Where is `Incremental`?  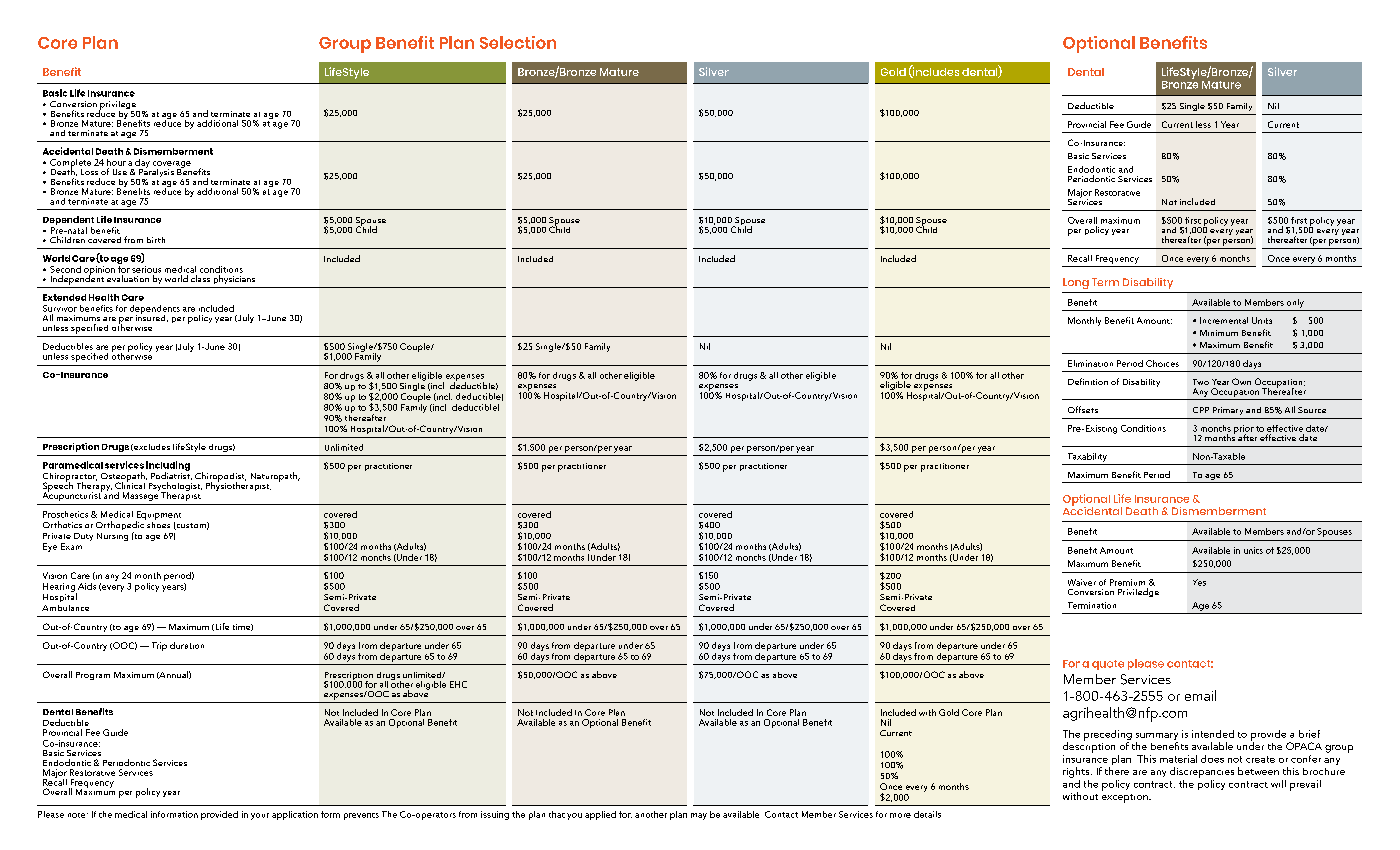
Incremental is located at coordinates (1224, 320).
